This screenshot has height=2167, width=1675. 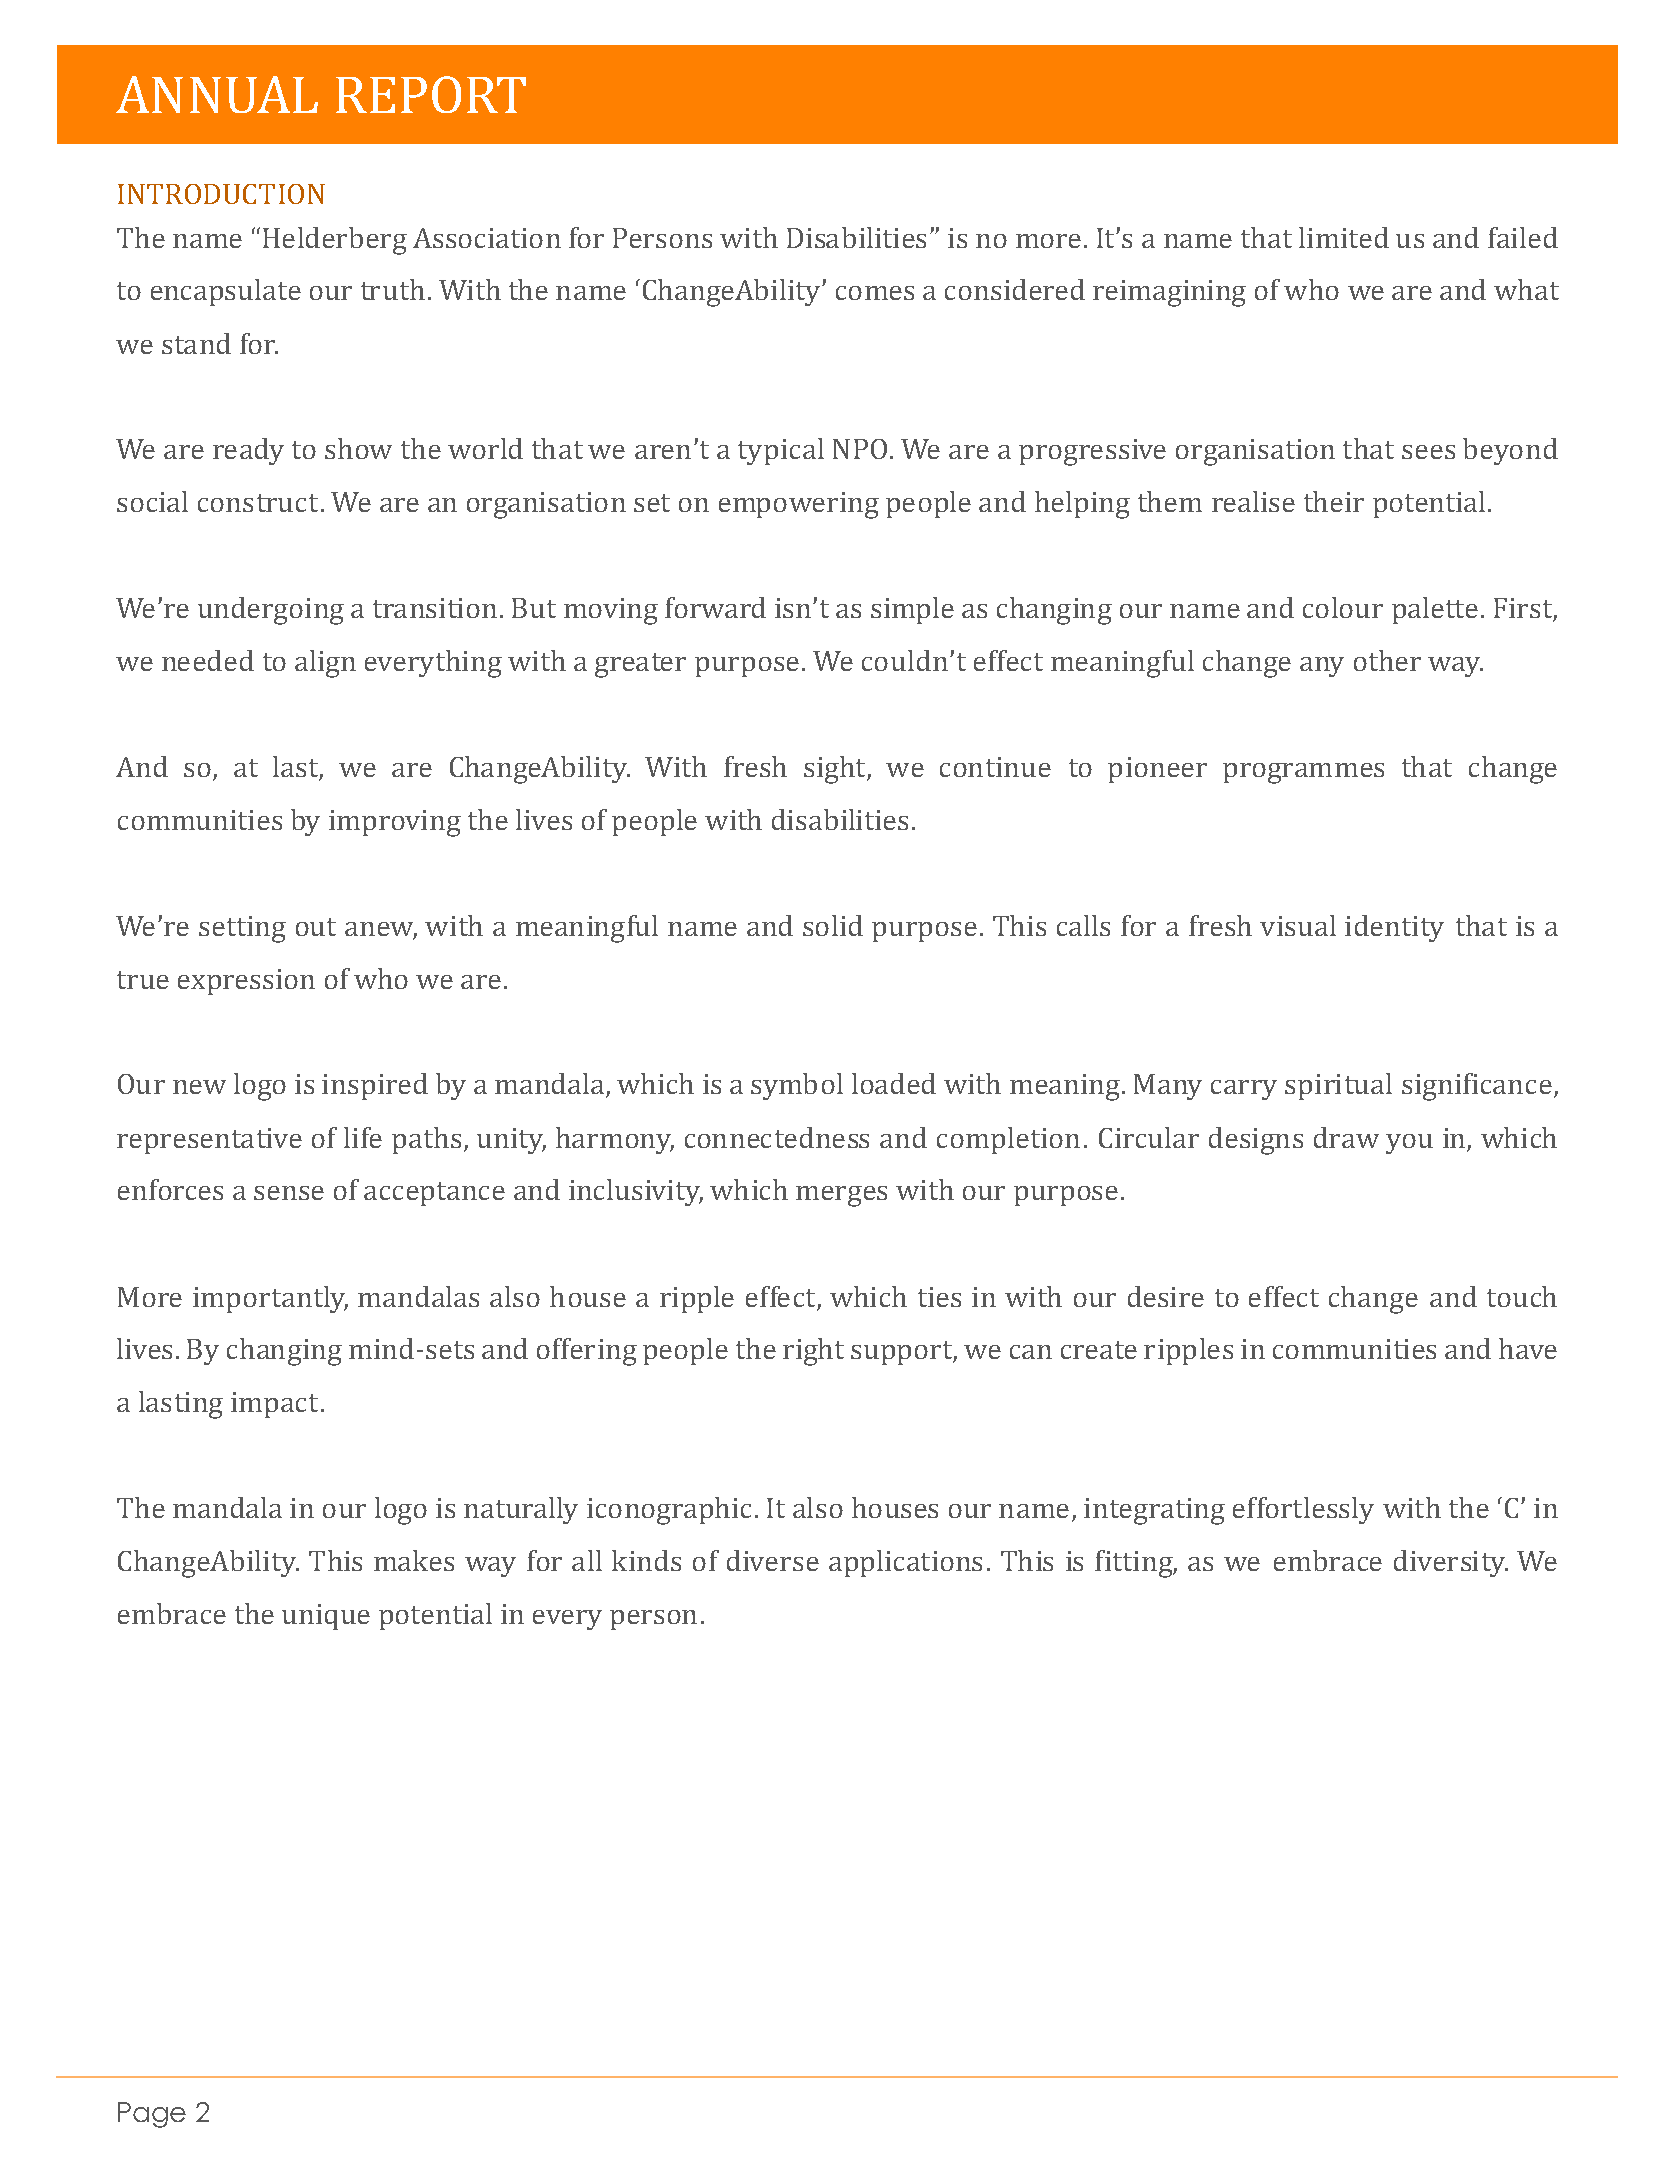 I want to click on life, so click(x=363, y=1137).
